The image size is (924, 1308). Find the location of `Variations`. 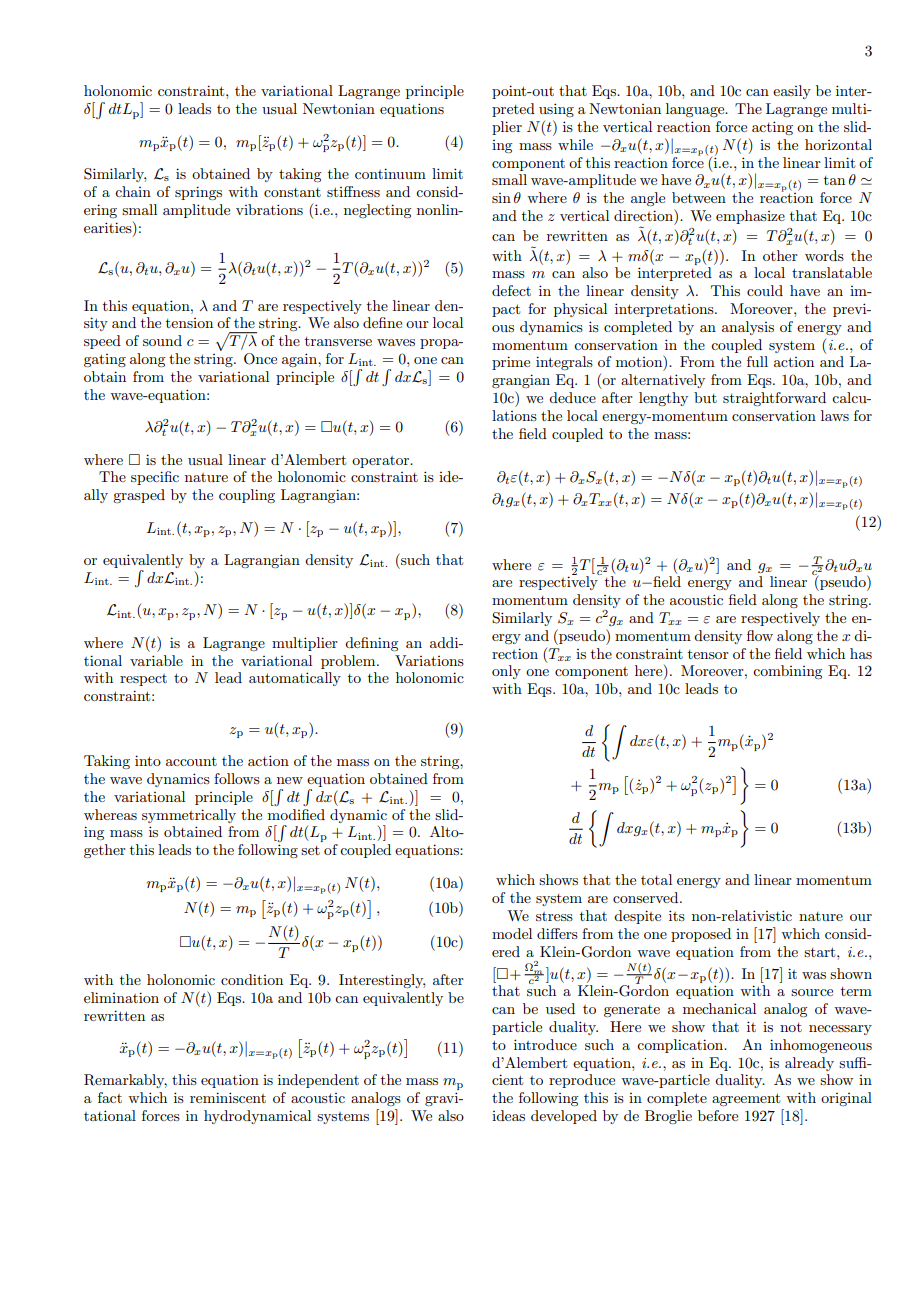

Variations is located at coordinates (429, 660).
